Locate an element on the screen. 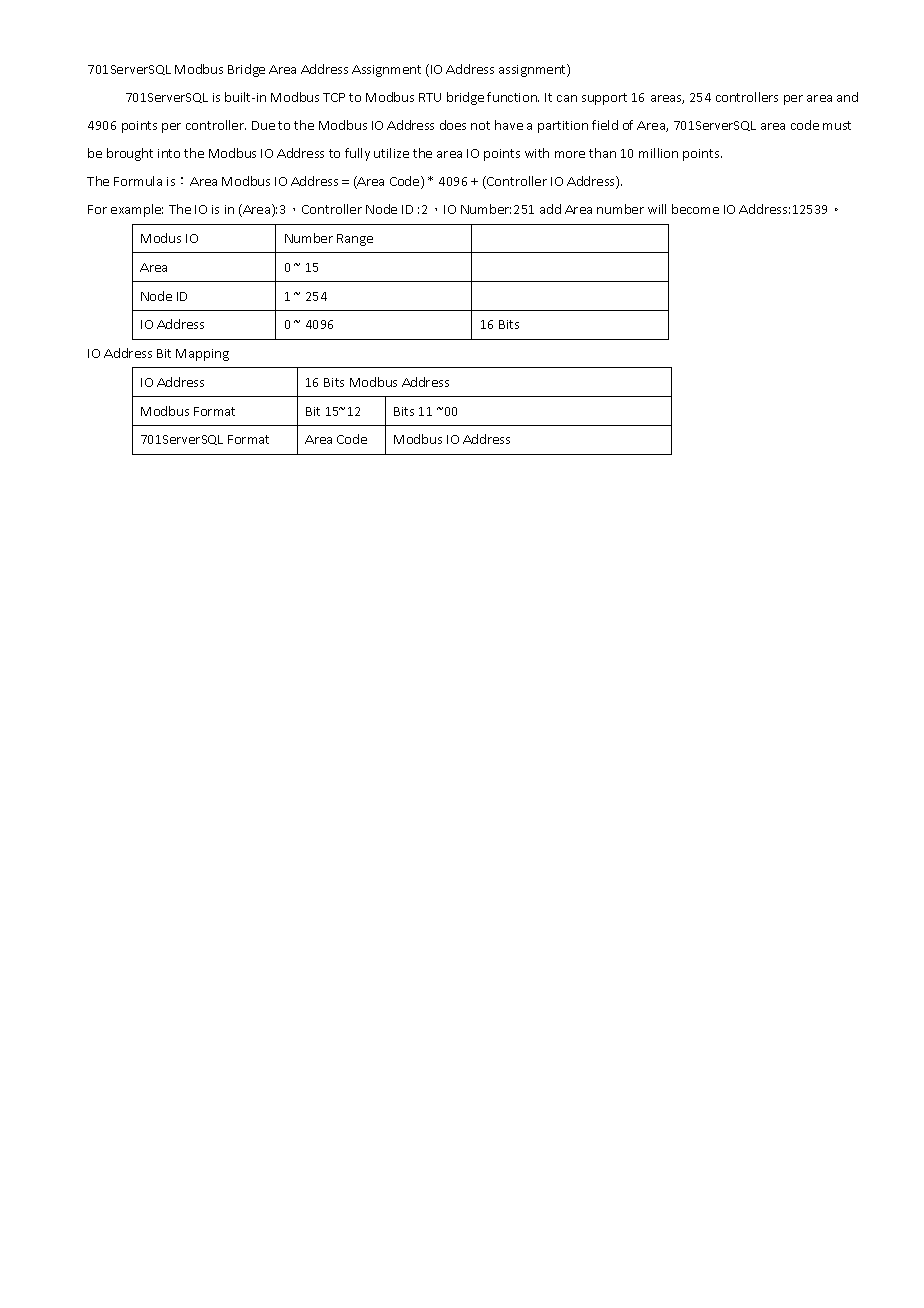 The width and height of the screenshot is (924, 1308). function is located at coordinates (513, 97).
